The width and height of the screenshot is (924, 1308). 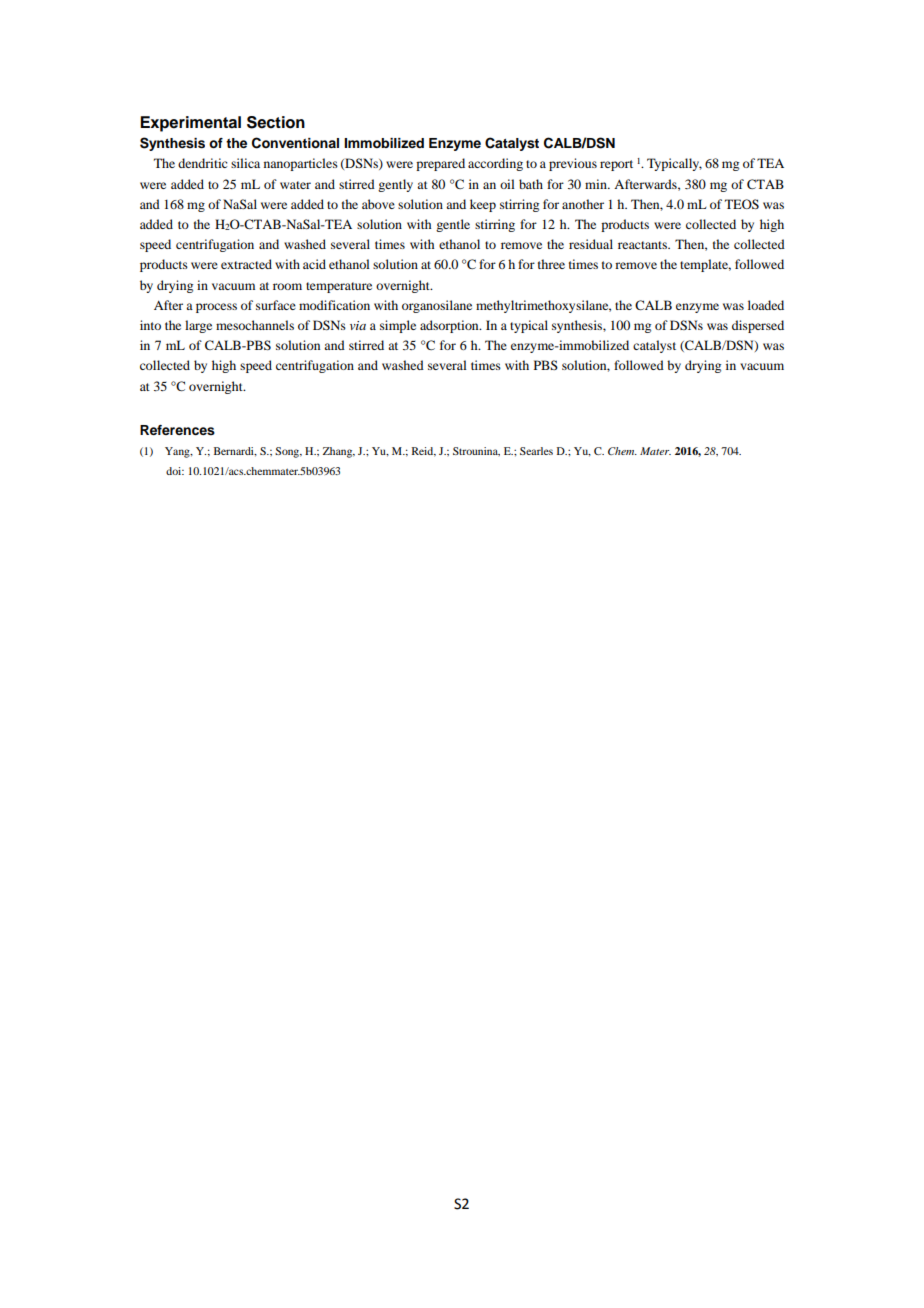 What do you see at coordinates (339, 287) in the screenshot?
I see `temperature` at bounding box center [339, 287].
